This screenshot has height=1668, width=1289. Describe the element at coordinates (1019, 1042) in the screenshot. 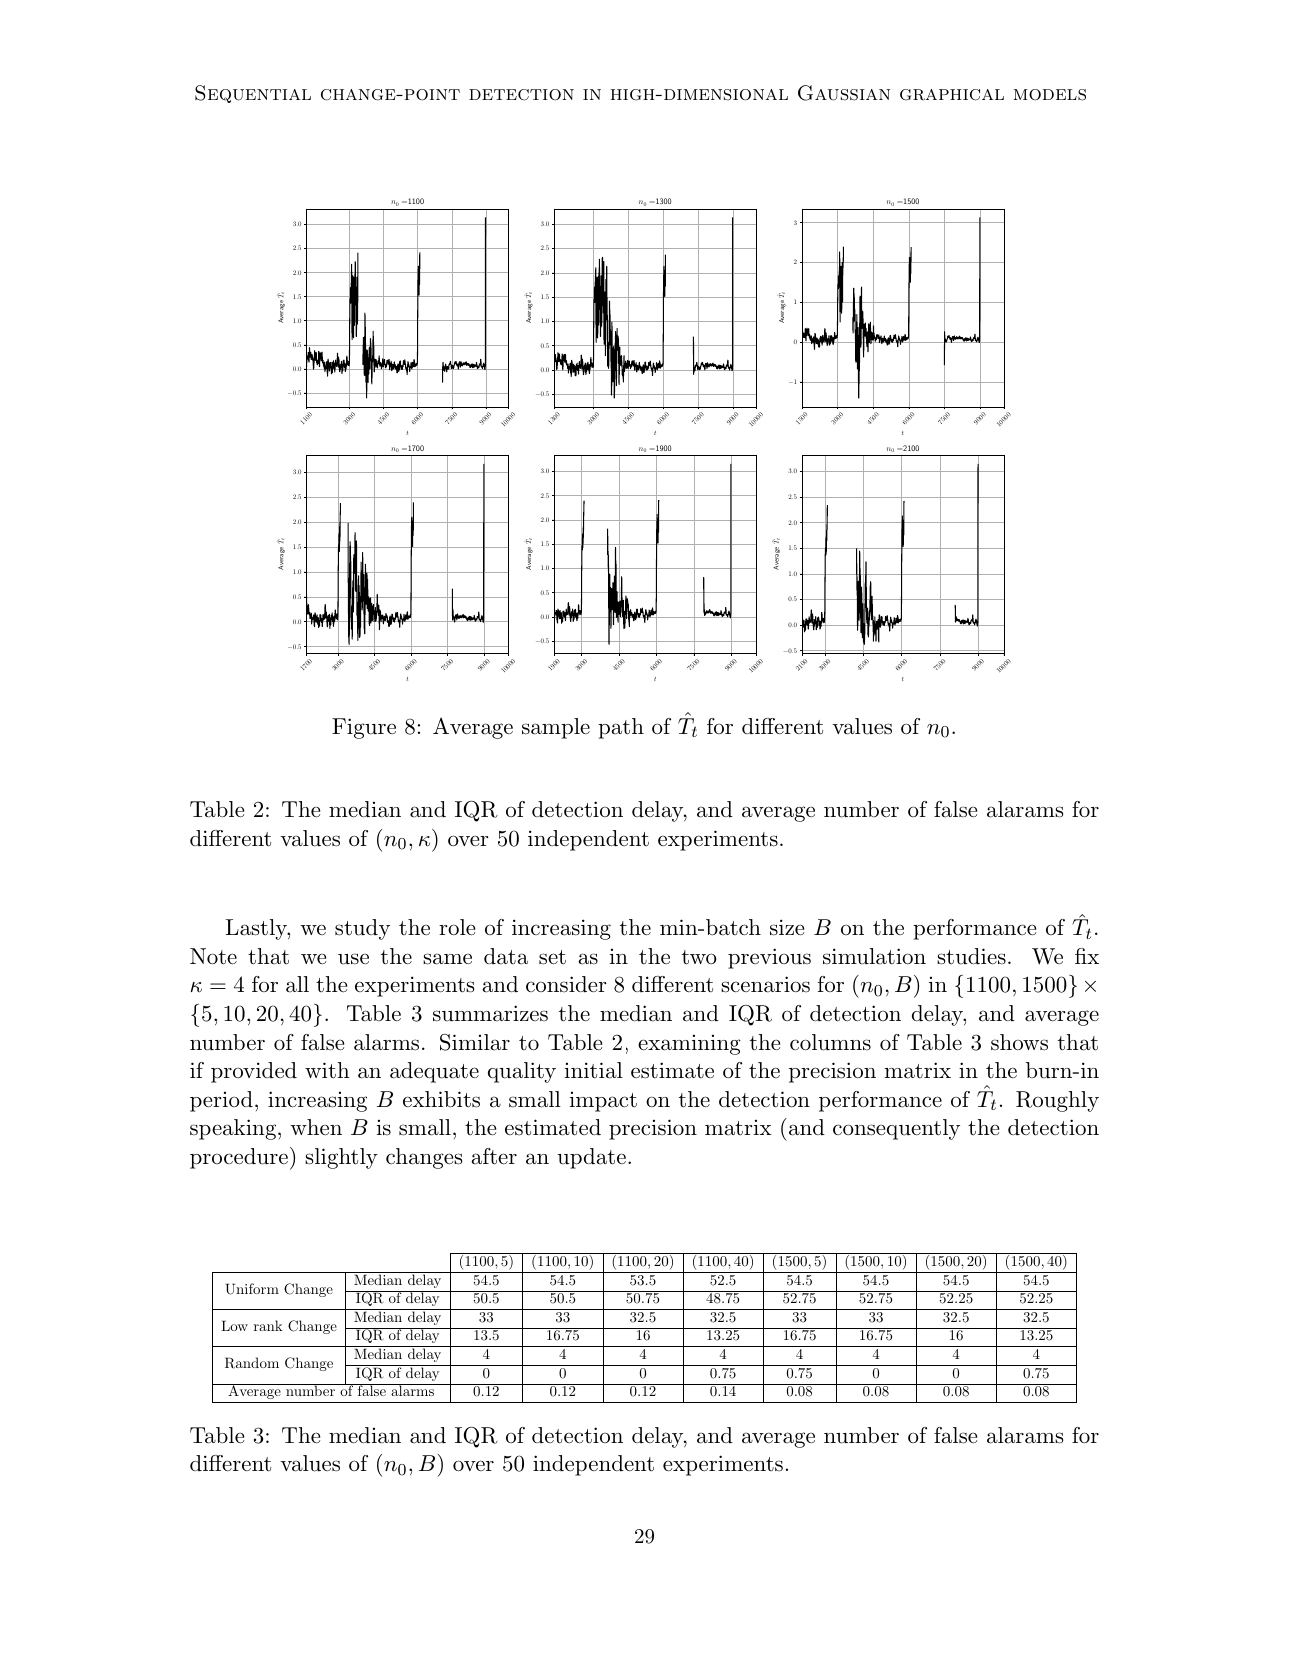

I see `shows` at that location.
